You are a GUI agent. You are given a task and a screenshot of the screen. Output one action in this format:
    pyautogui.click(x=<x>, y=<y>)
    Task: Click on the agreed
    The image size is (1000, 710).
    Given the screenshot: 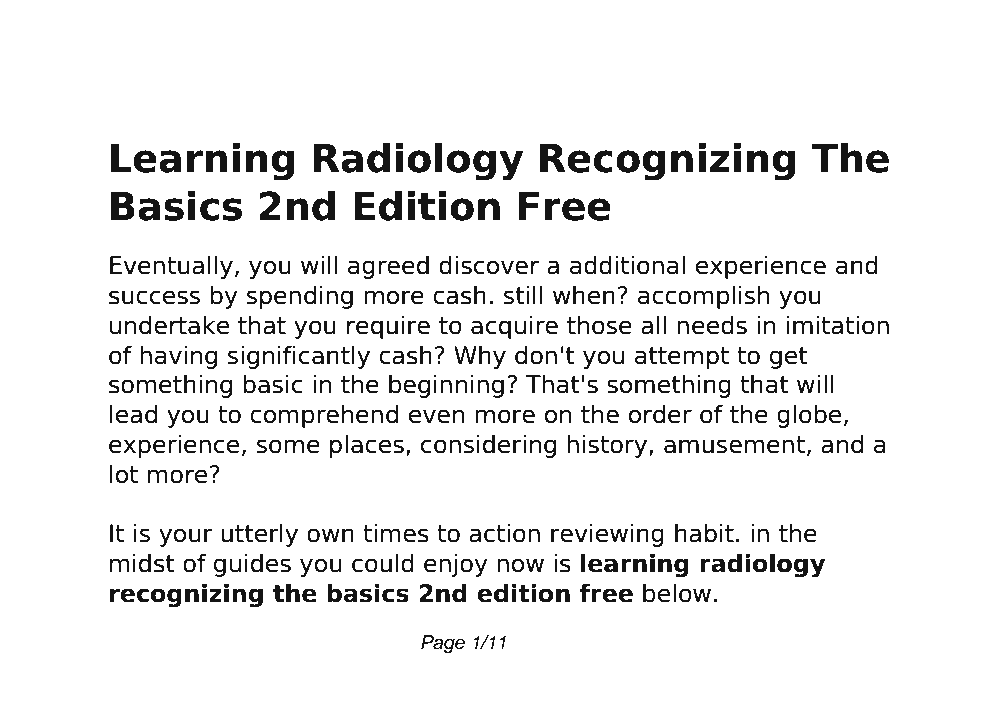 What is the action you would take?
    pyautogui.click(x=388, y=267)
